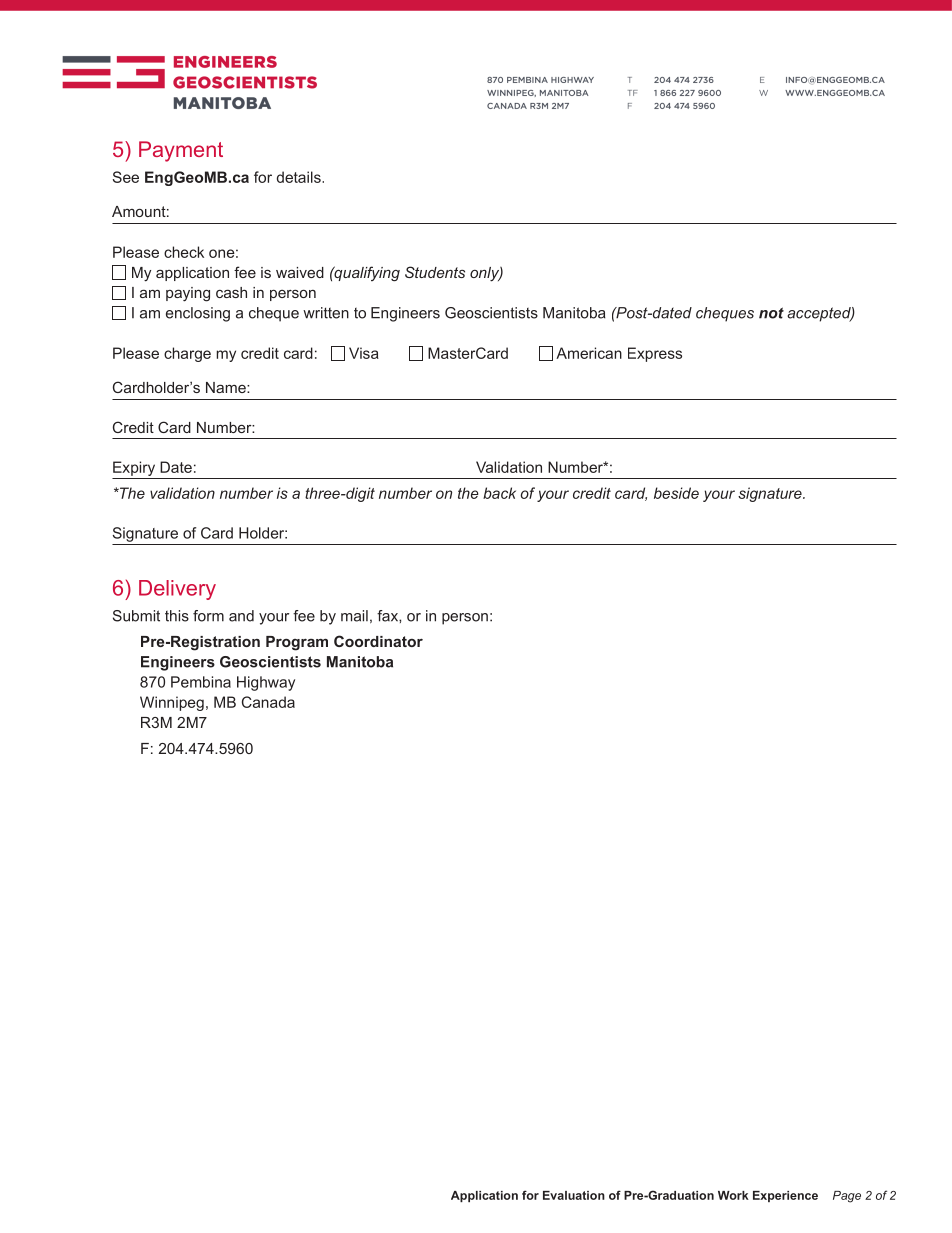 The width and height of the page is (952, 1233). I want to click on Evaluation, so click(574, 1195).
